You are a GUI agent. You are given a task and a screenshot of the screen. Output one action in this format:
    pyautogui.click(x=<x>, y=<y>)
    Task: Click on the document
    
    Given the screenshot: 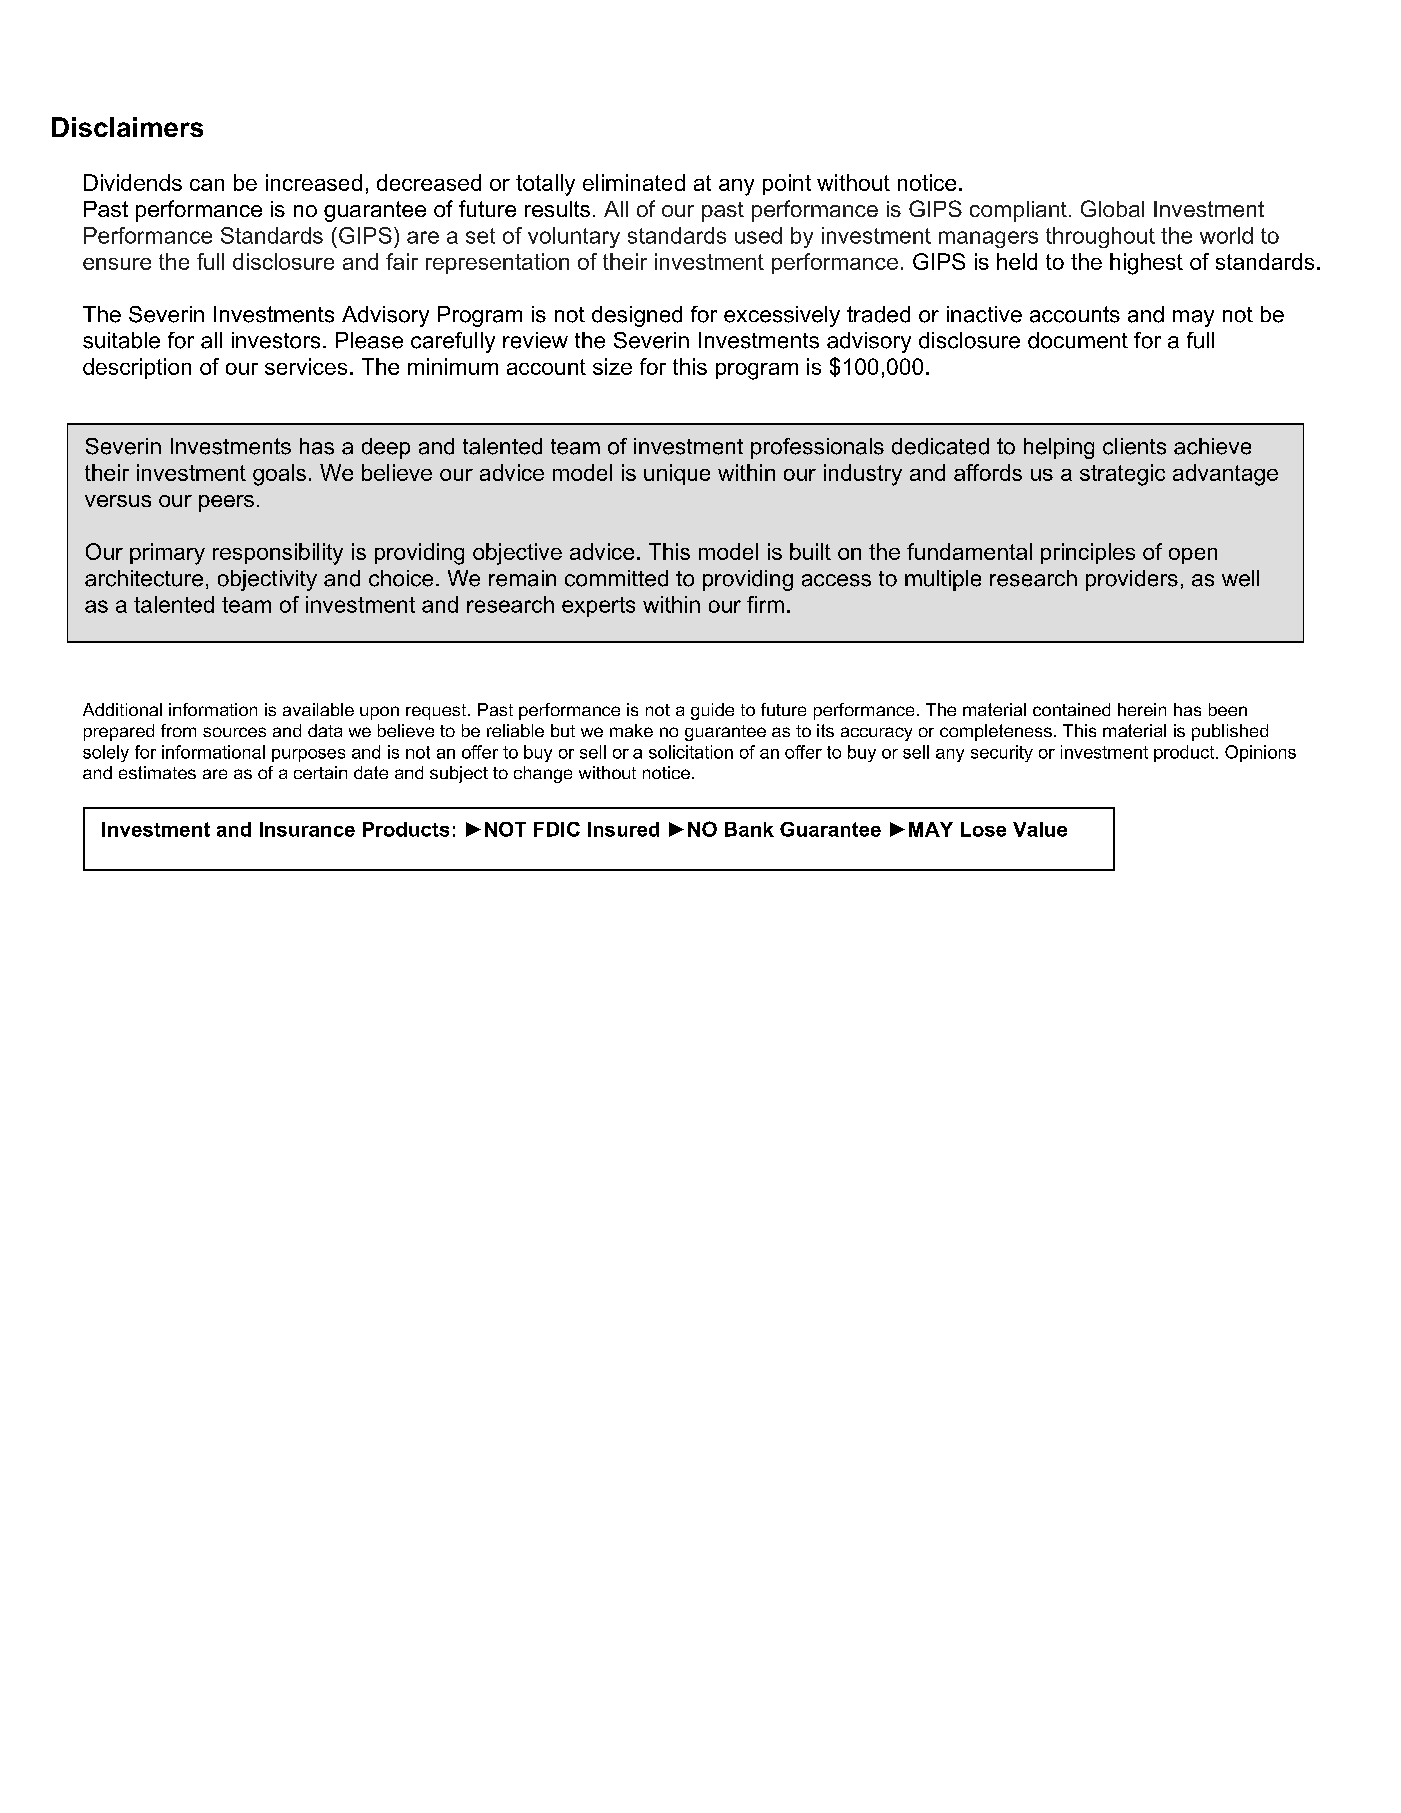 What is the action you would take?
    pyautogui.click(x=1078, y=340)
